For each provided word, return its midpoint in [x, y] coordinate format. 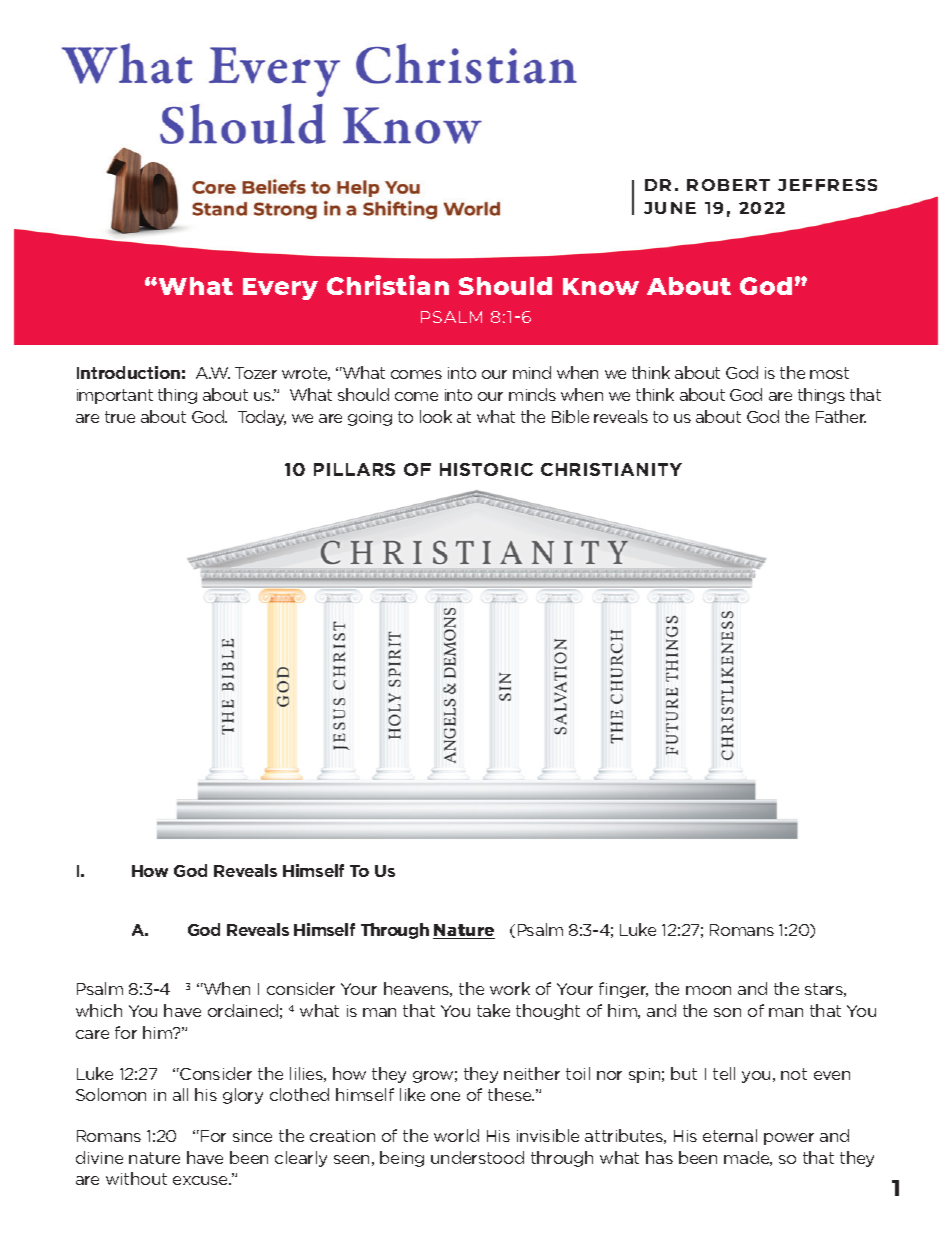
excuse [202, 1180]
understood [477, 1157]
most [829, 373]
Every [280, 289]
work [510, 988]
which [99, 1010]
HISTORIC [486, 469]
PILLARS [354, 469]
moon [708, 990]
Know [601, 286]
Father [841, 416]
